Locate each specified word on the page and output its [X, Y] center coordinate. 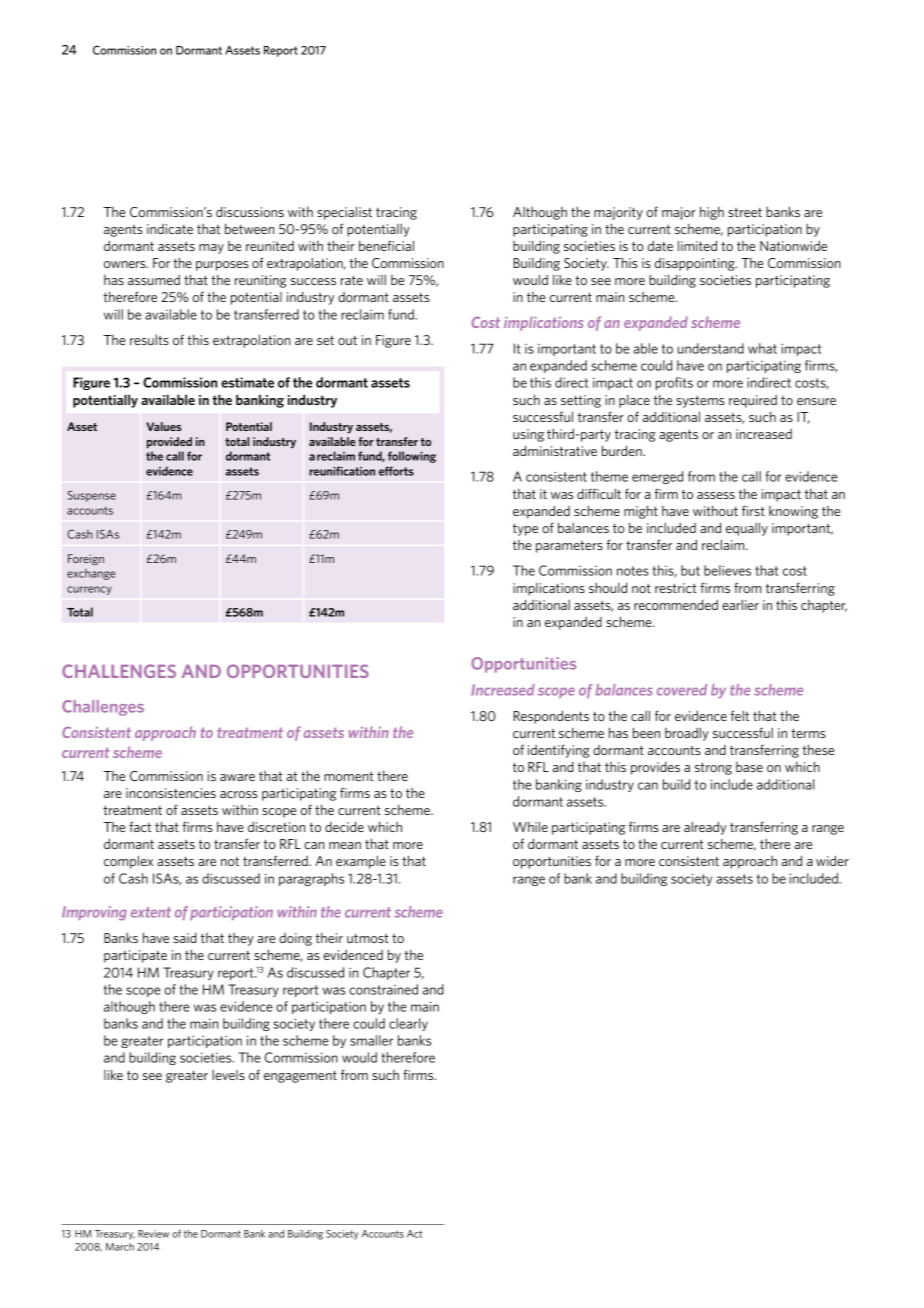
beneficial [386, 245]
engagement [300, 1076]
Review [153, 1234]
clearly [408, 1024]
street [745, 212]
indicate [170, 229]
